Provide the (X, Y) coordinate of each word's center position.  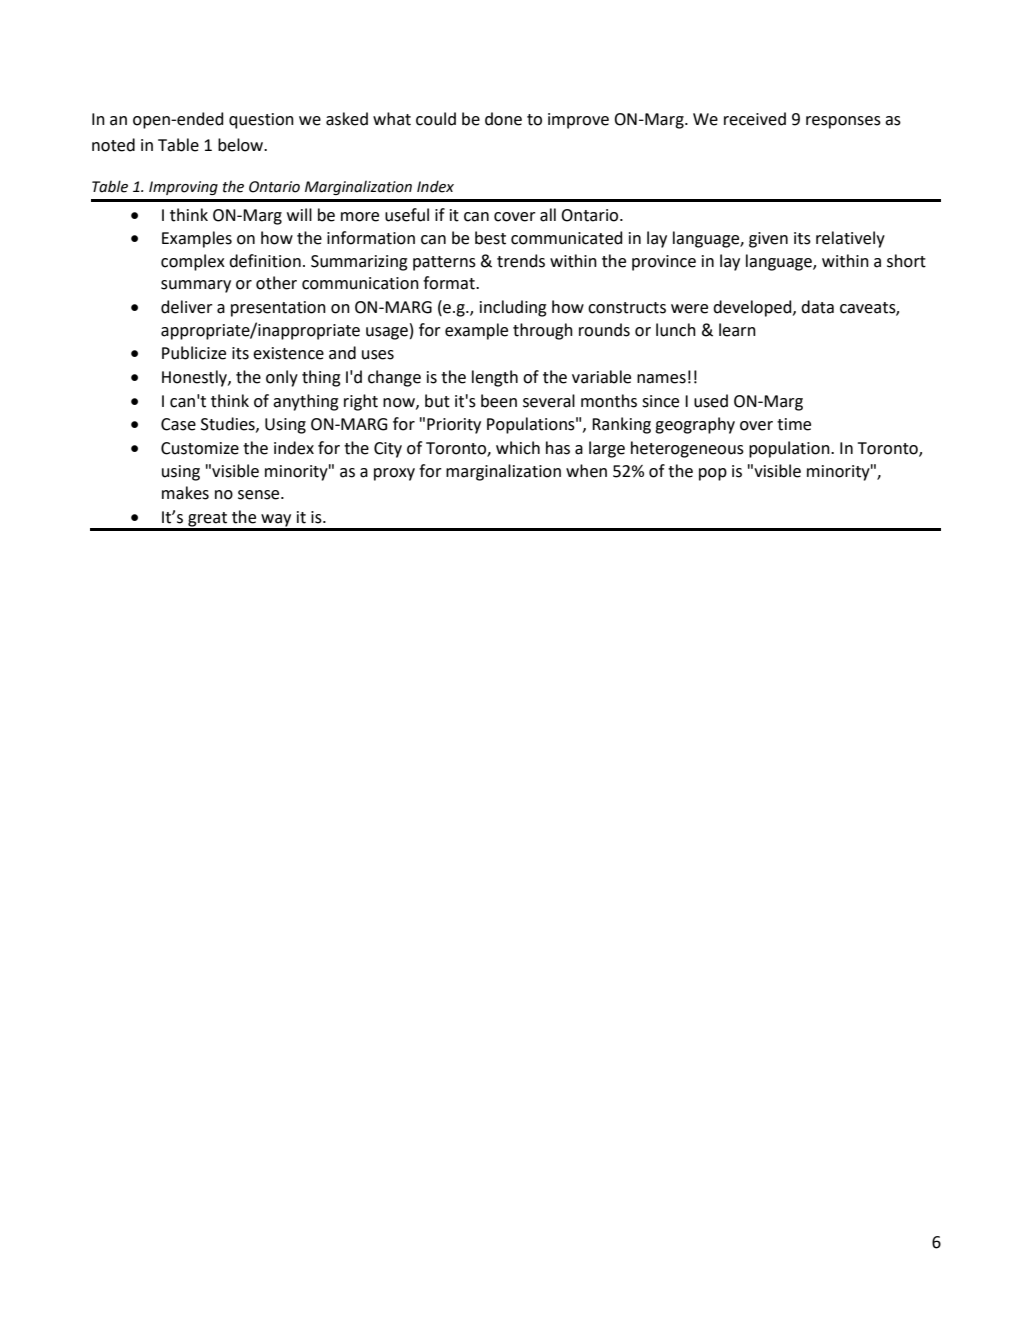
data (817, 307)
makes (185, 493)
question (261, 121)
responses (843, 122)
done (503, 119)
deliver (187, 307)
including (513, 308)
